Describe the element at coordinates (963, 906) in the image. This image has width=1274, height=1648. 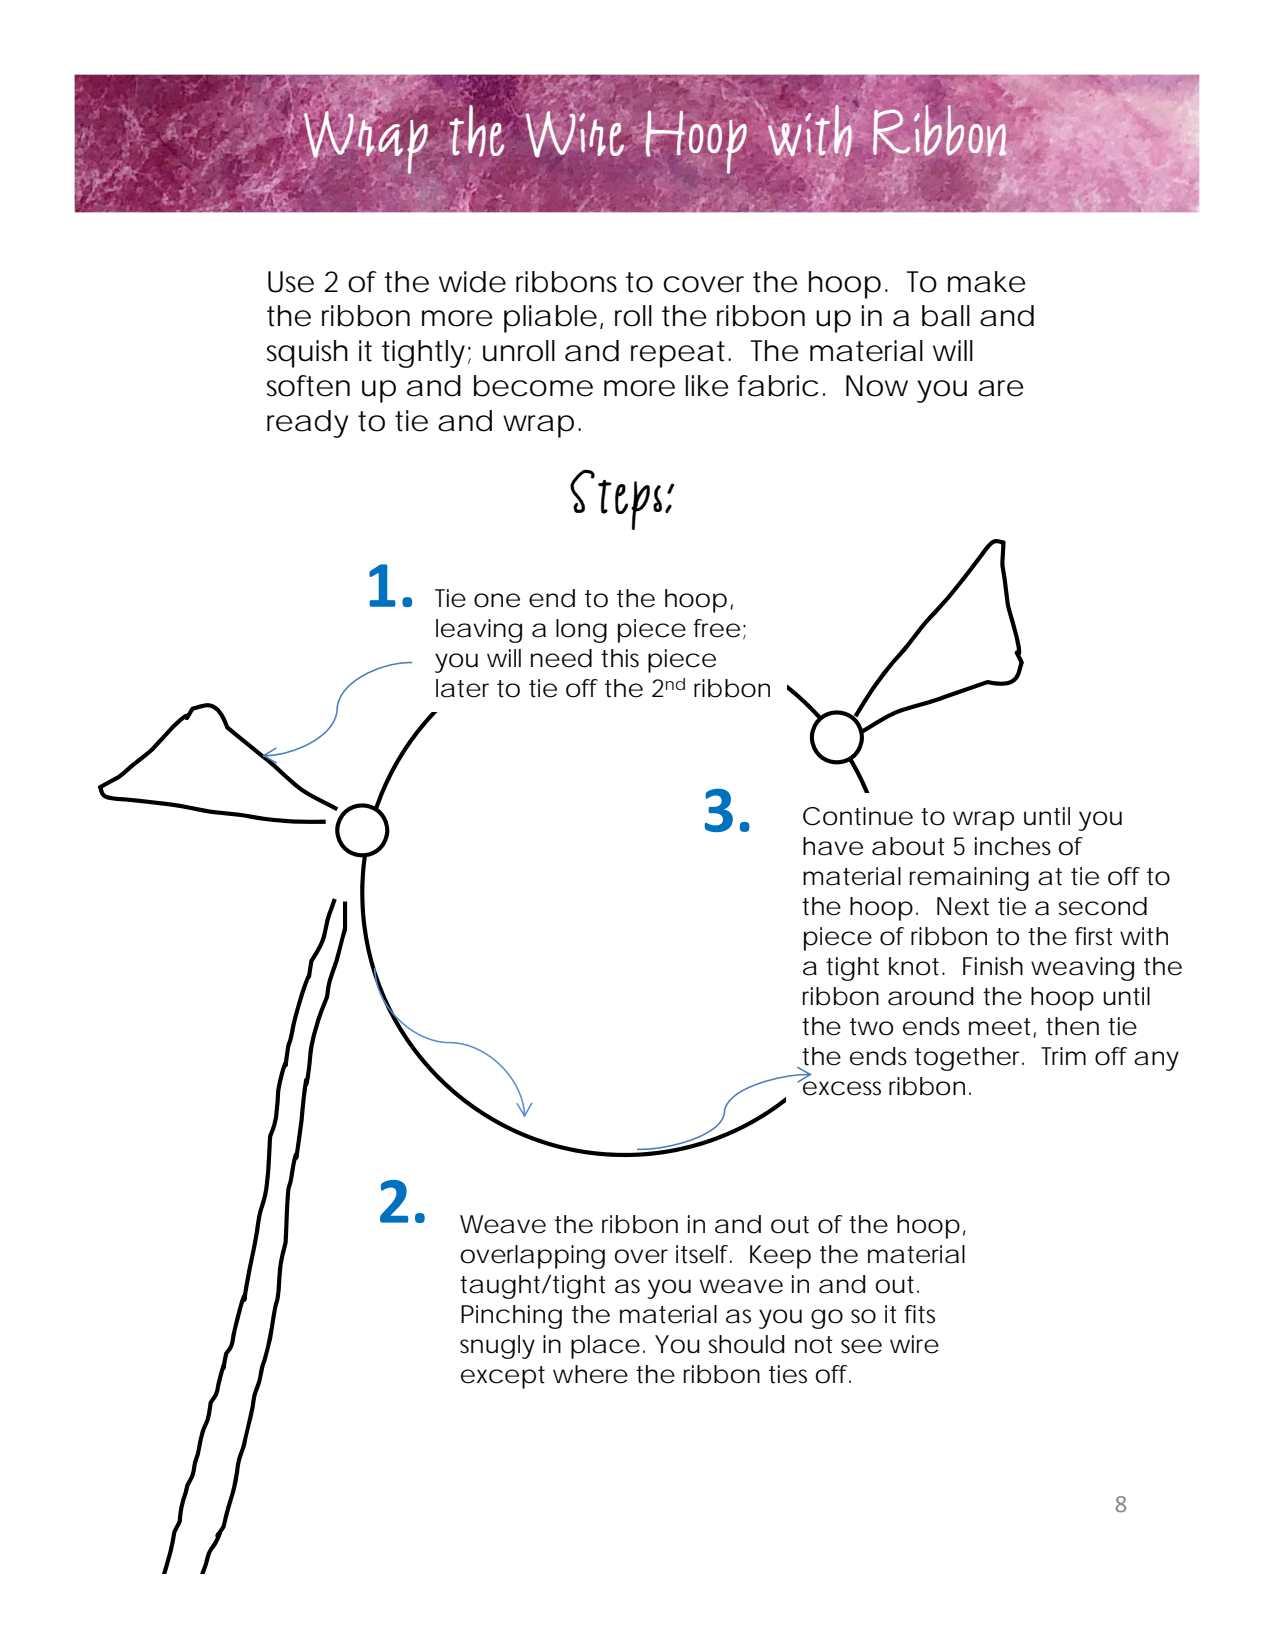
I see `Next` at that location.
